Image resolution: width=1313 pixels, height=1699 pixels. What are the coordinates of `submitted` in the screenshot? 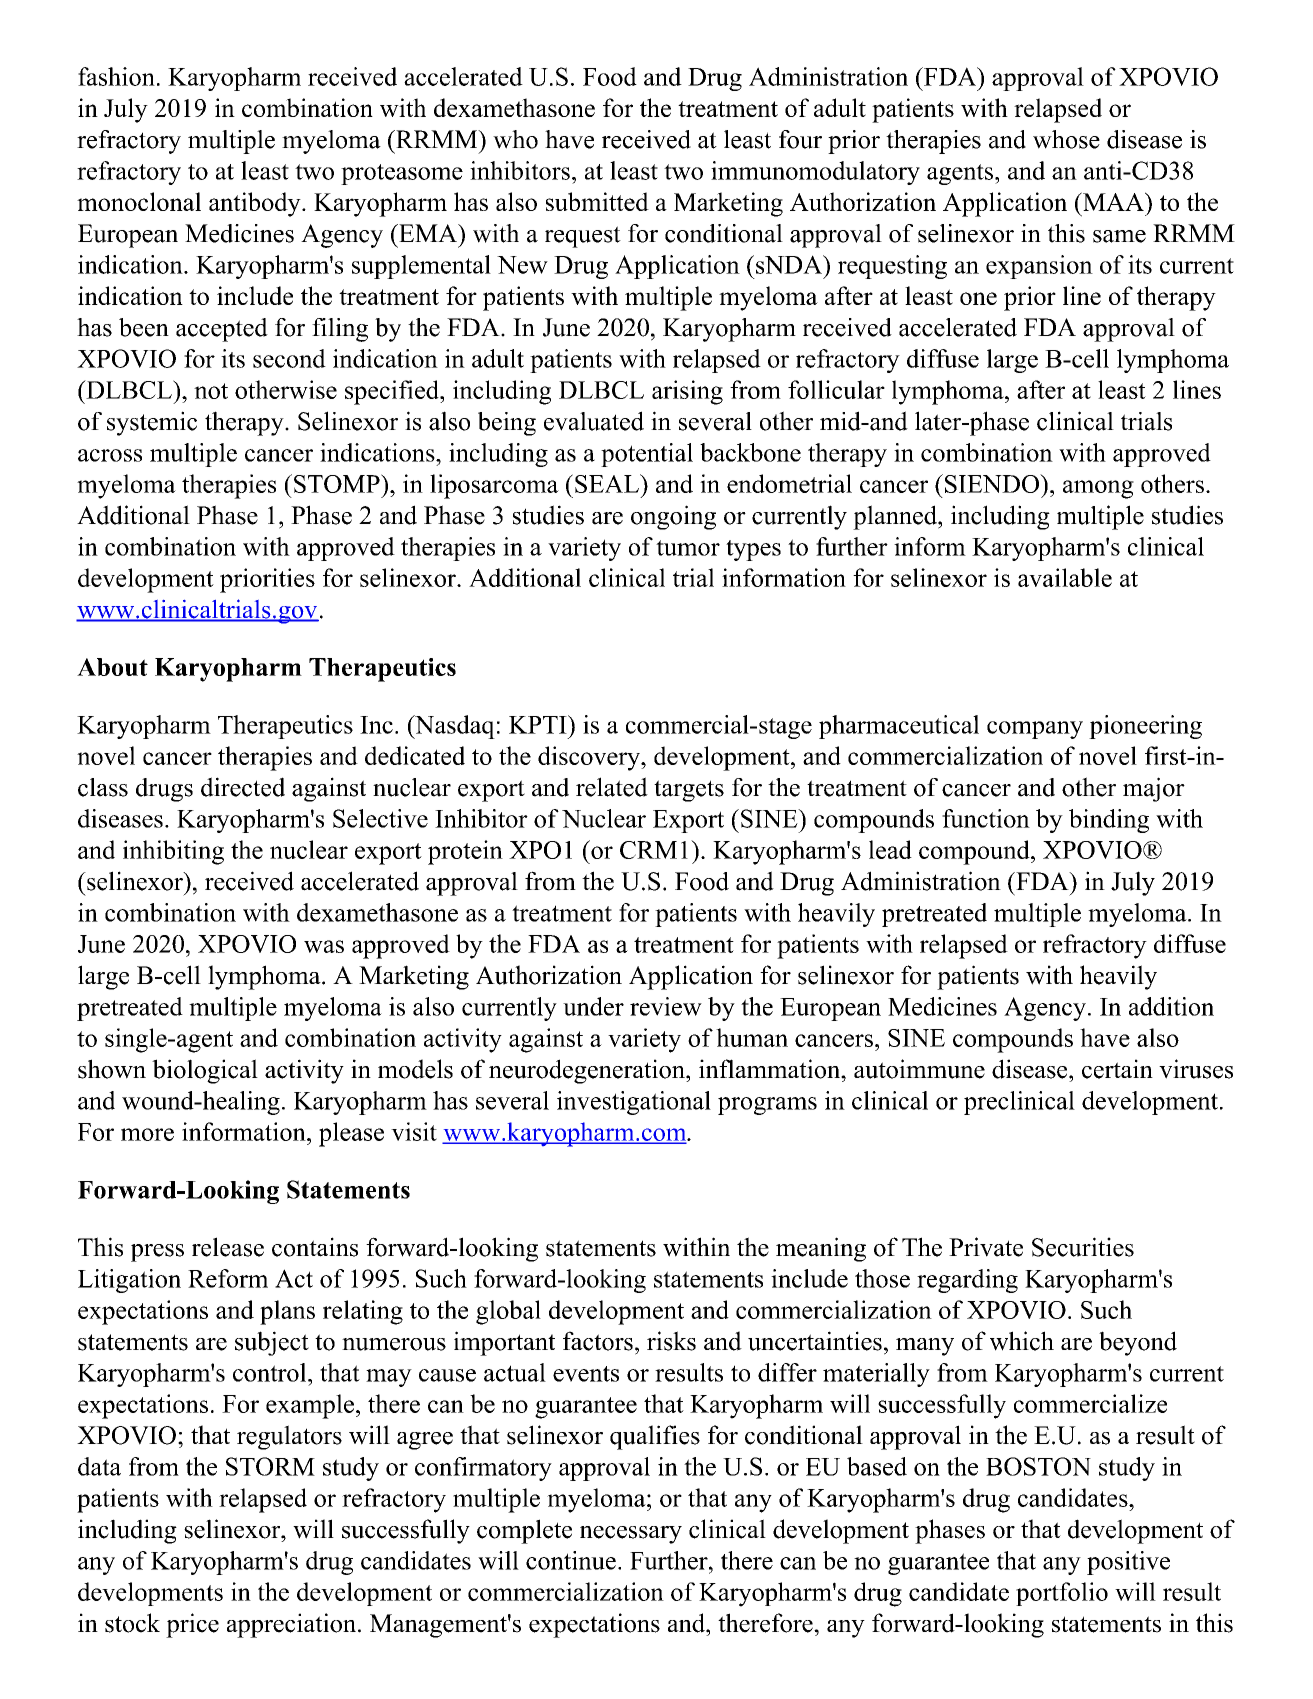 It's located at (597, 201).
